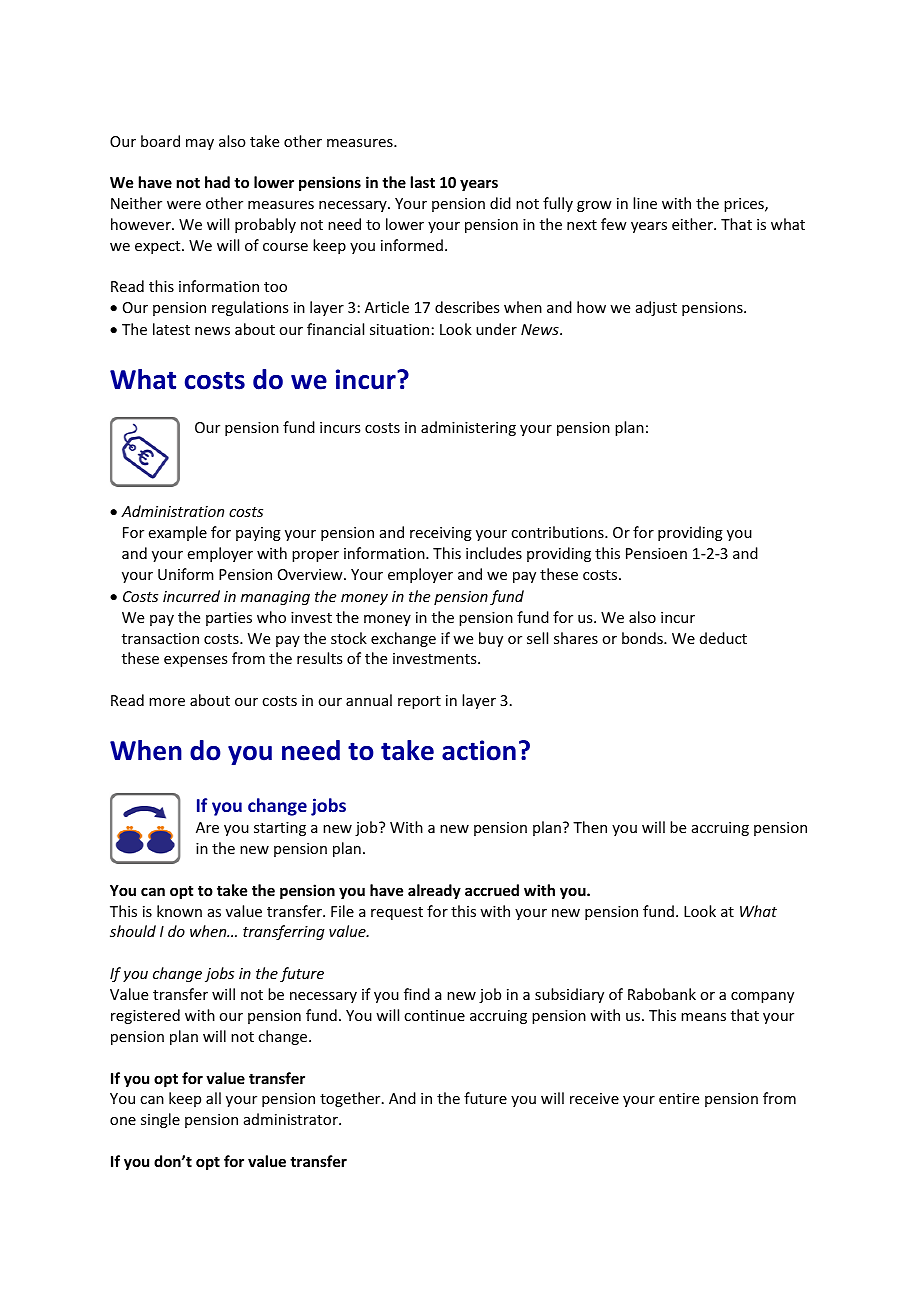  What do you see at coordinates (656, 308) in the screenshot?
I see `adjust` at bounding box center [656, 308].
